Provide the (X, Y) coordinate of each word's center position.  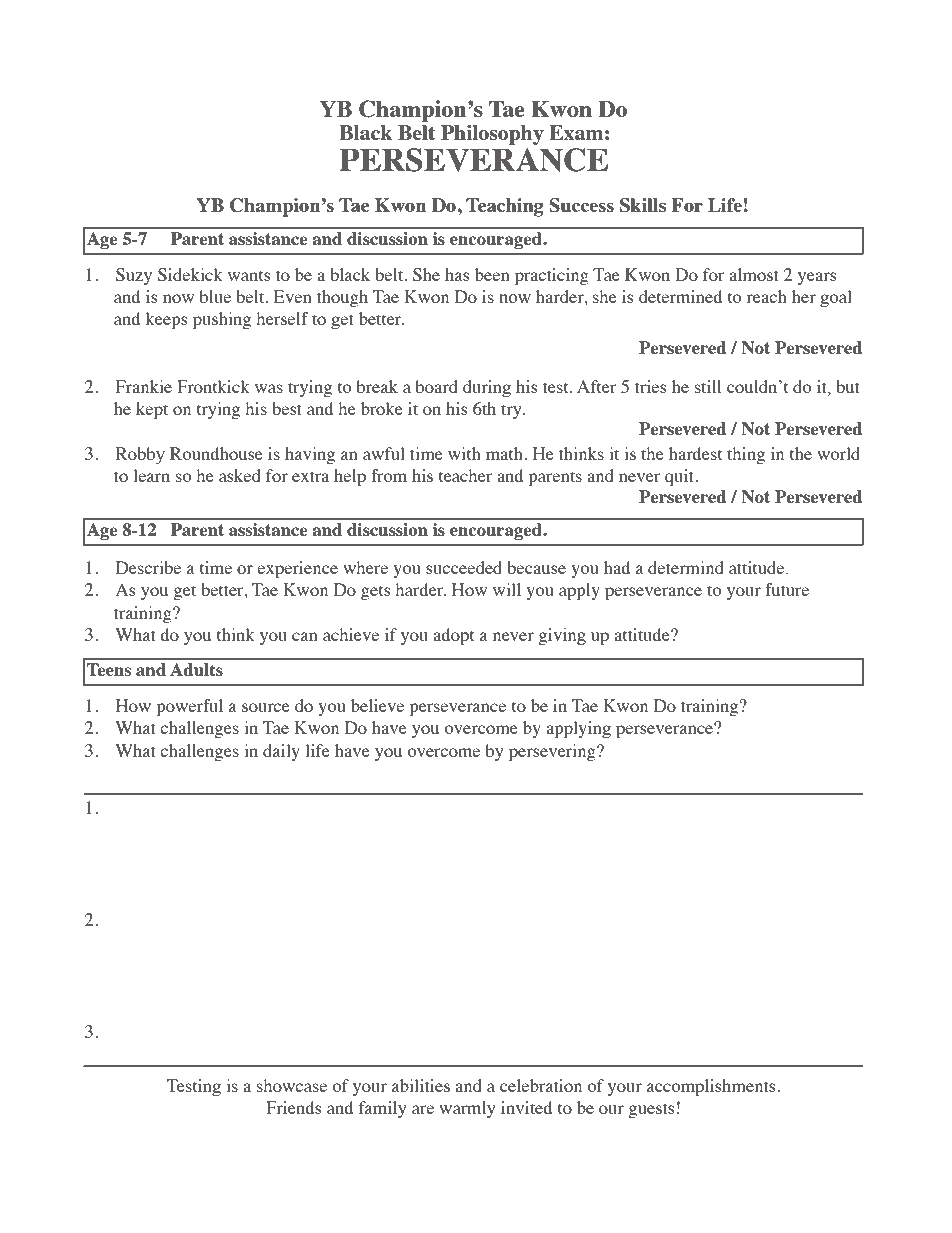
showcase (292, 1085)
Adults (196, 669)
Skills (643, 205)
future (787, 589)
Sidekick (190, 275)
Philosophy (492, 135)
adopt (453, 636)
